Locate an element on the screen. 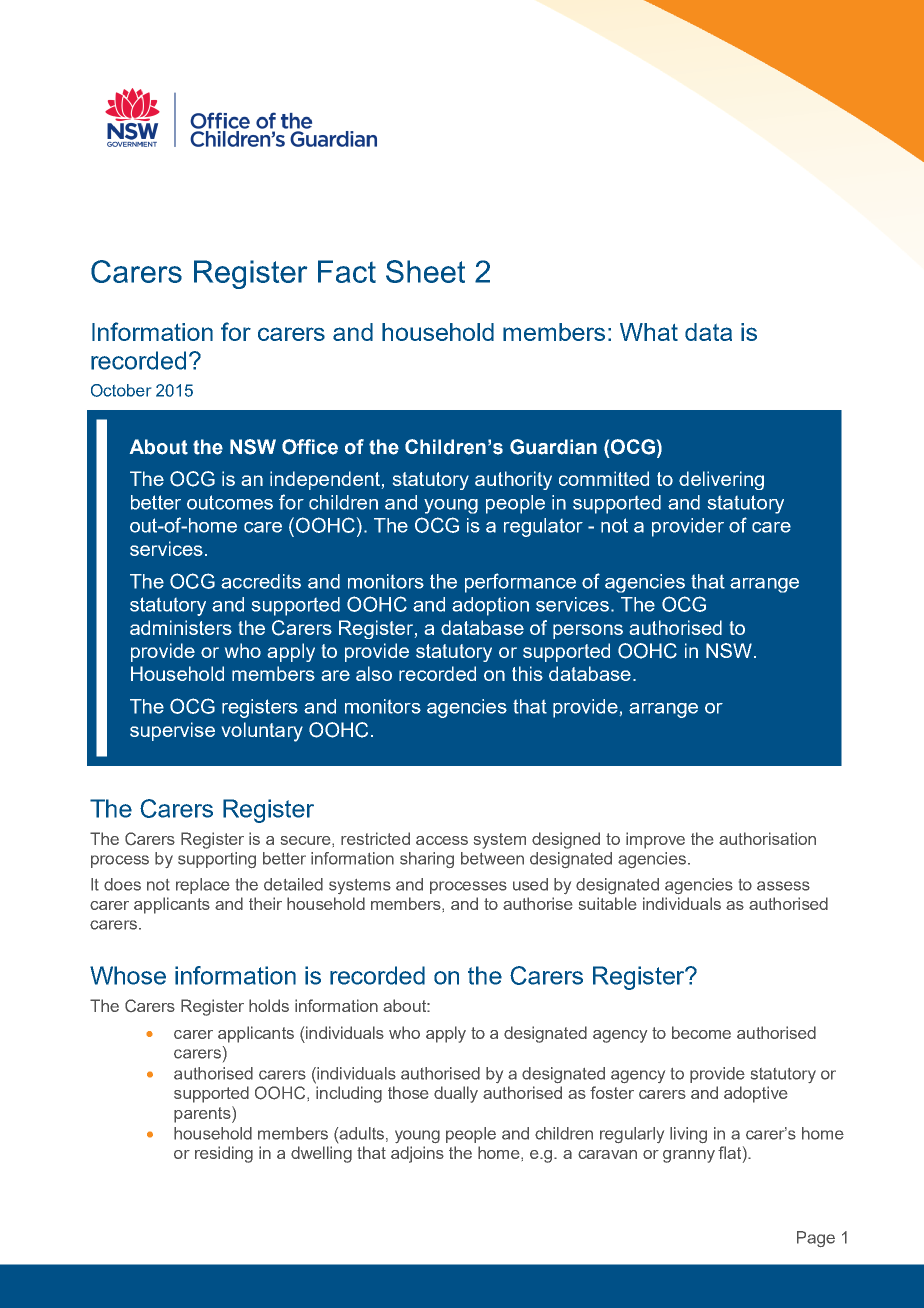 This screenshot has width=924, height=1308. Fact is located at coordinates (347, 271).
